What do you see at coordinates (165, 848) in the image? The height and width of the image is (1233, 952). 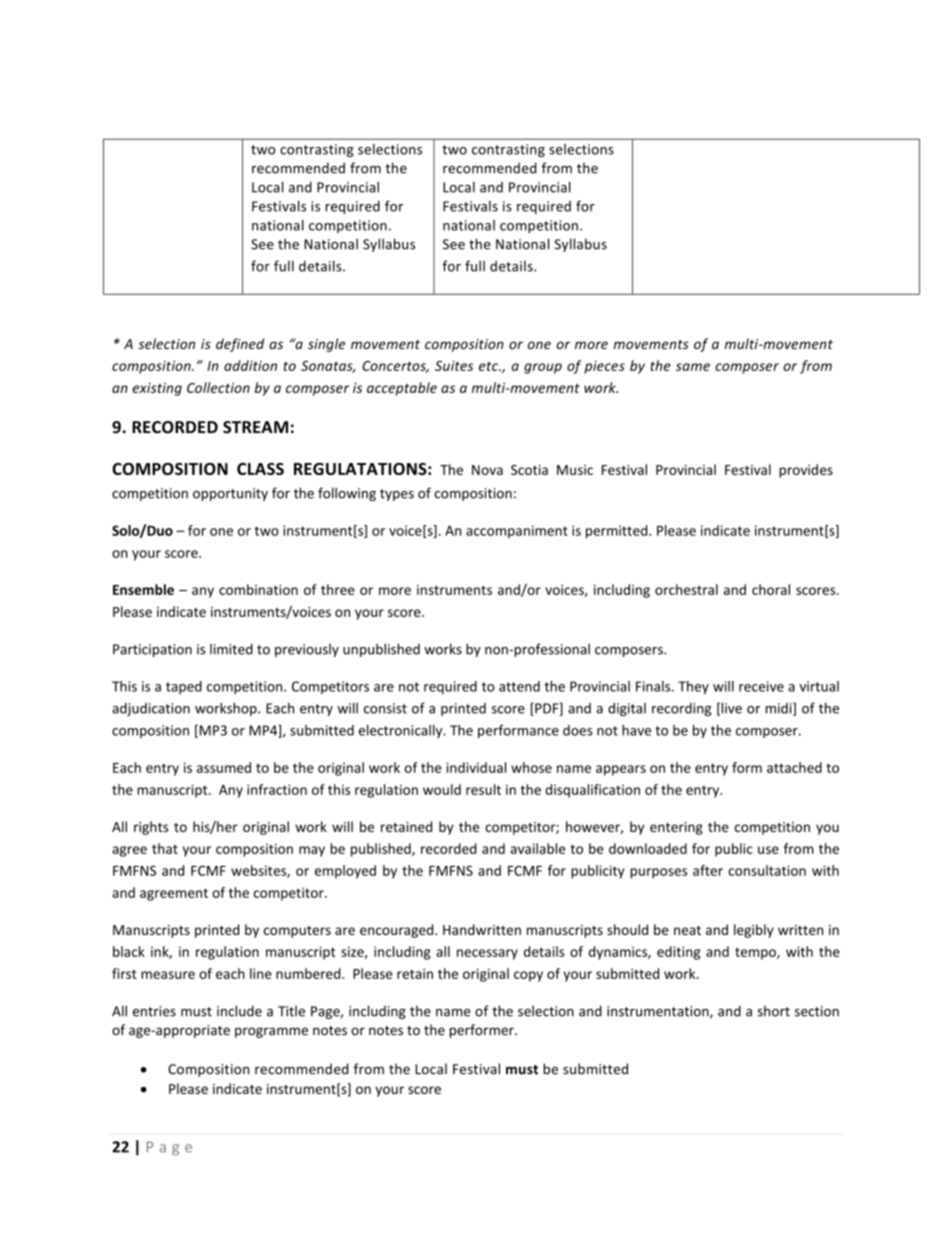 I see `that` at bounding box center [165, 848].
